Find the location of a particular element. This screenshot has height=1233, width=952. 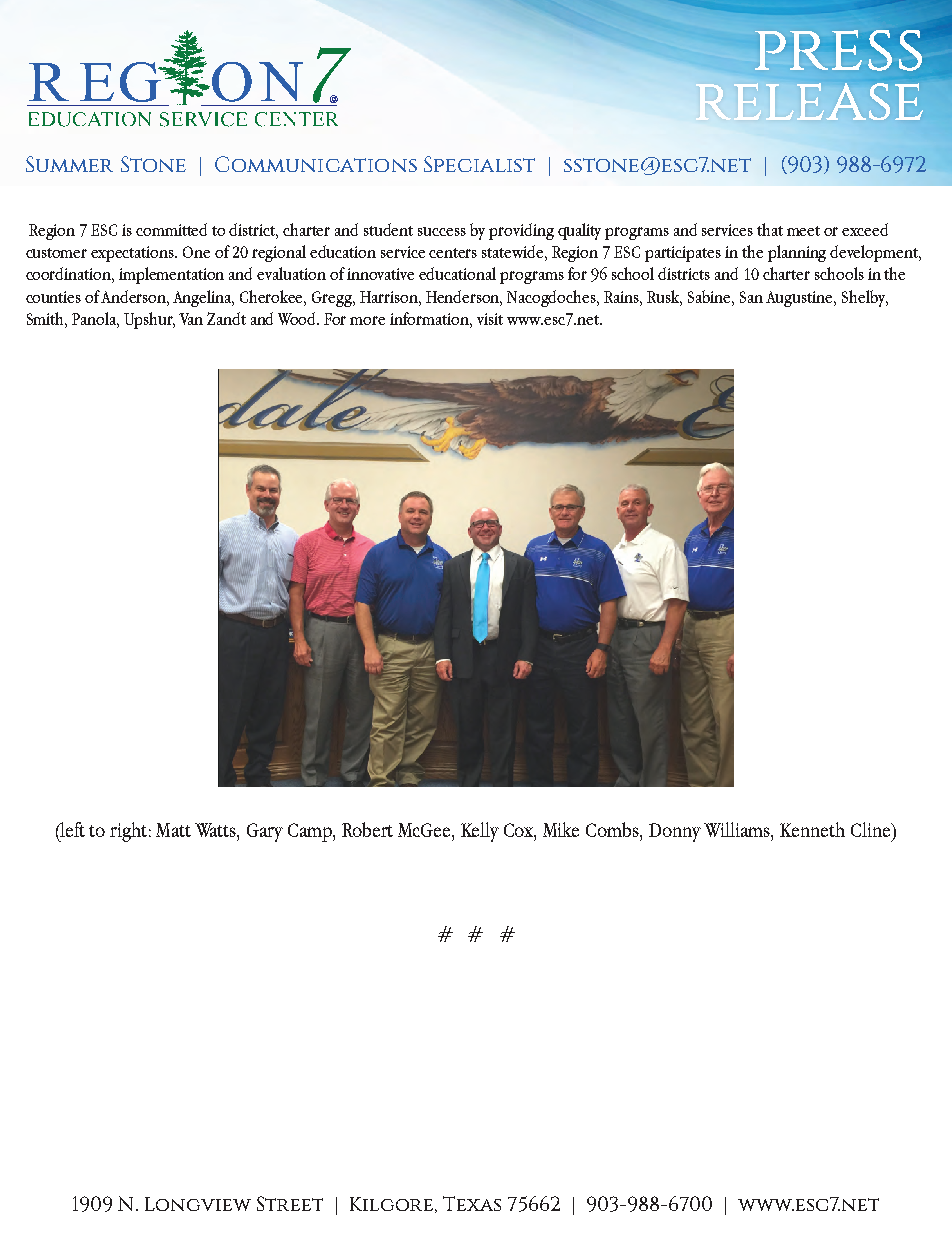

Longview is located at coordinates (198, 1204).
